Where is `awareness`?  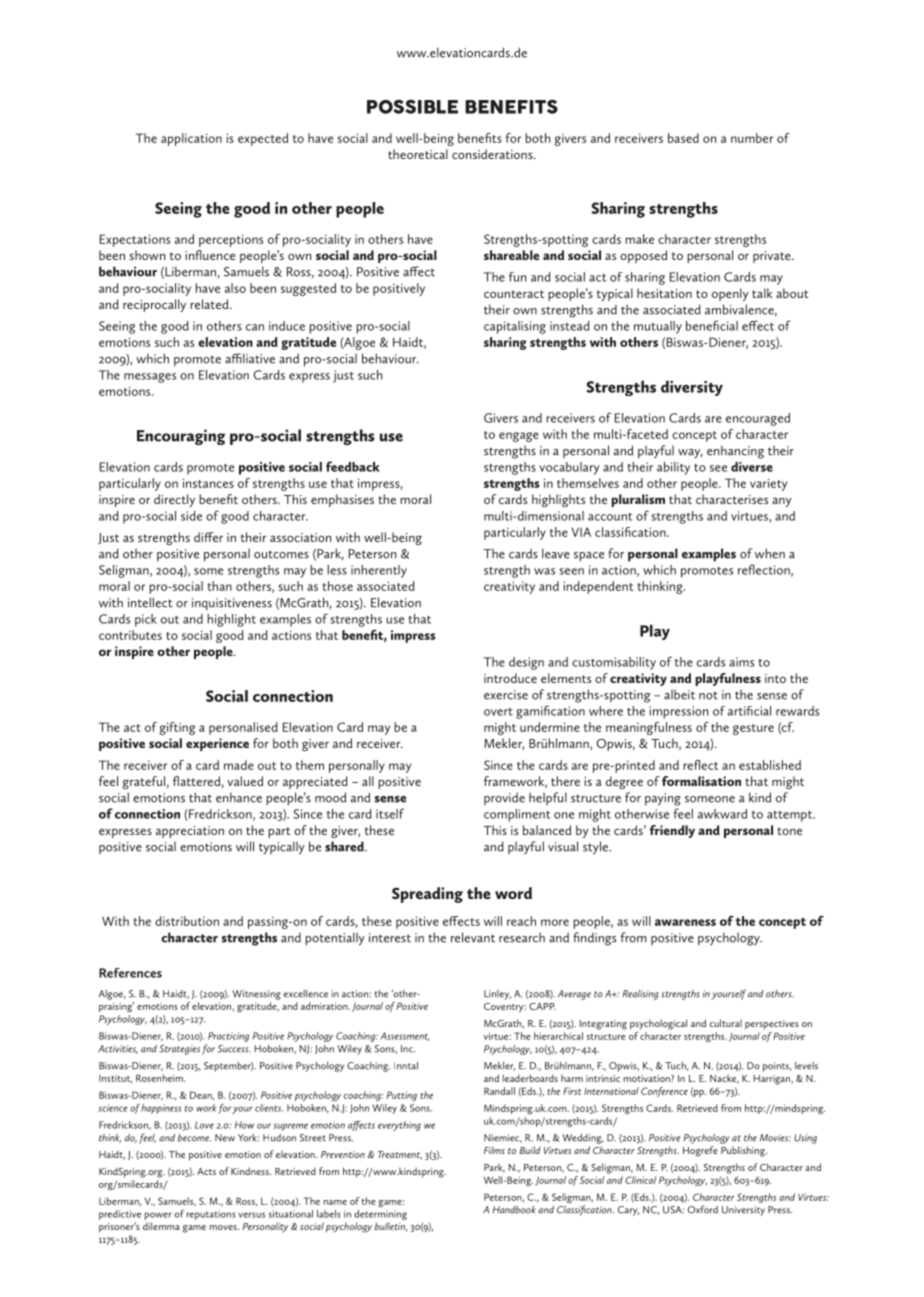
awareness is located at coordinates (685, 922).
